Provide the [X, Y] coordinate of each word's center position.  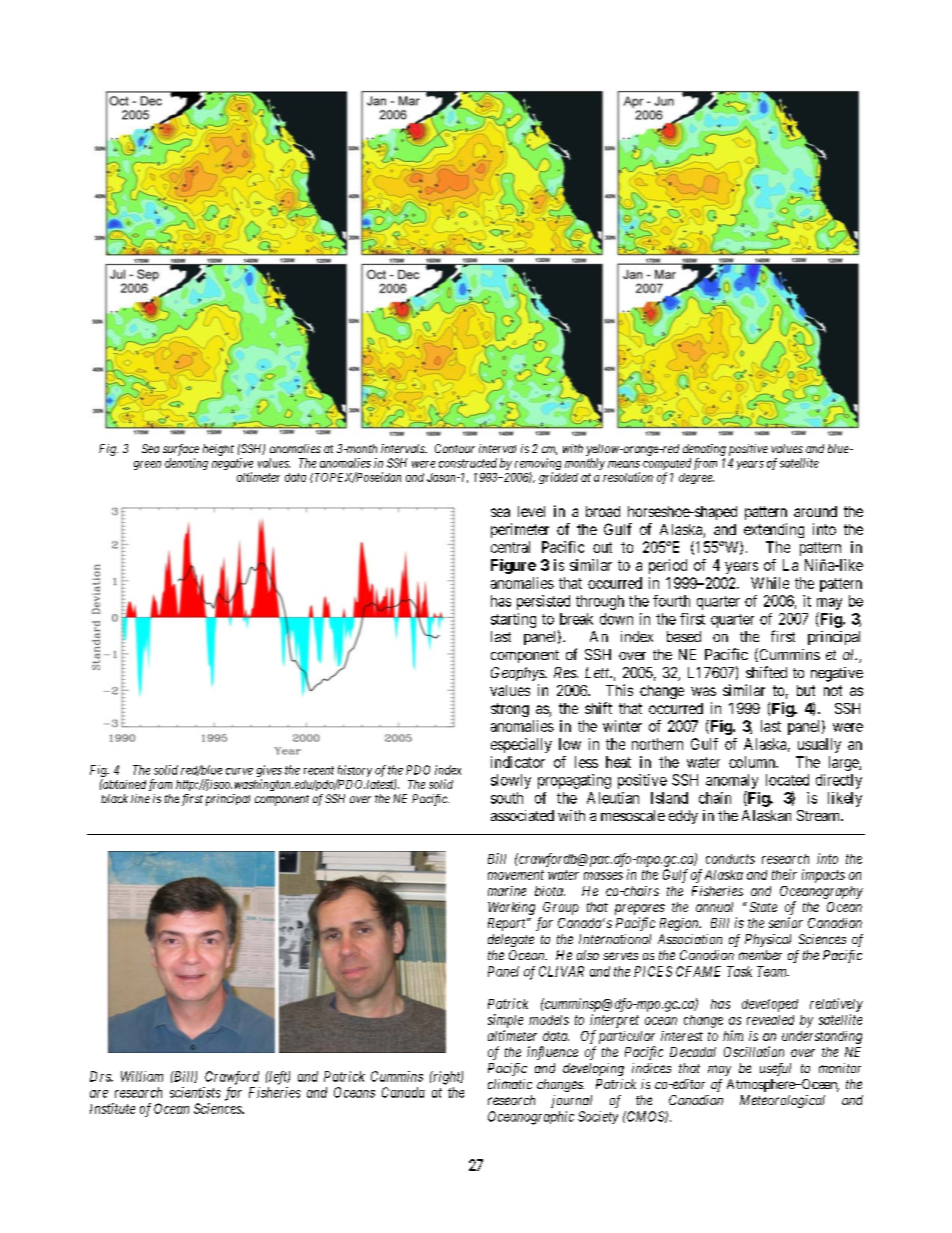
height [218, 450]
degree [696, 478]
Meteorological [782, 1101]
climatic [510, 1084]
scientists [195, 1092]
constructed [468, 463]
